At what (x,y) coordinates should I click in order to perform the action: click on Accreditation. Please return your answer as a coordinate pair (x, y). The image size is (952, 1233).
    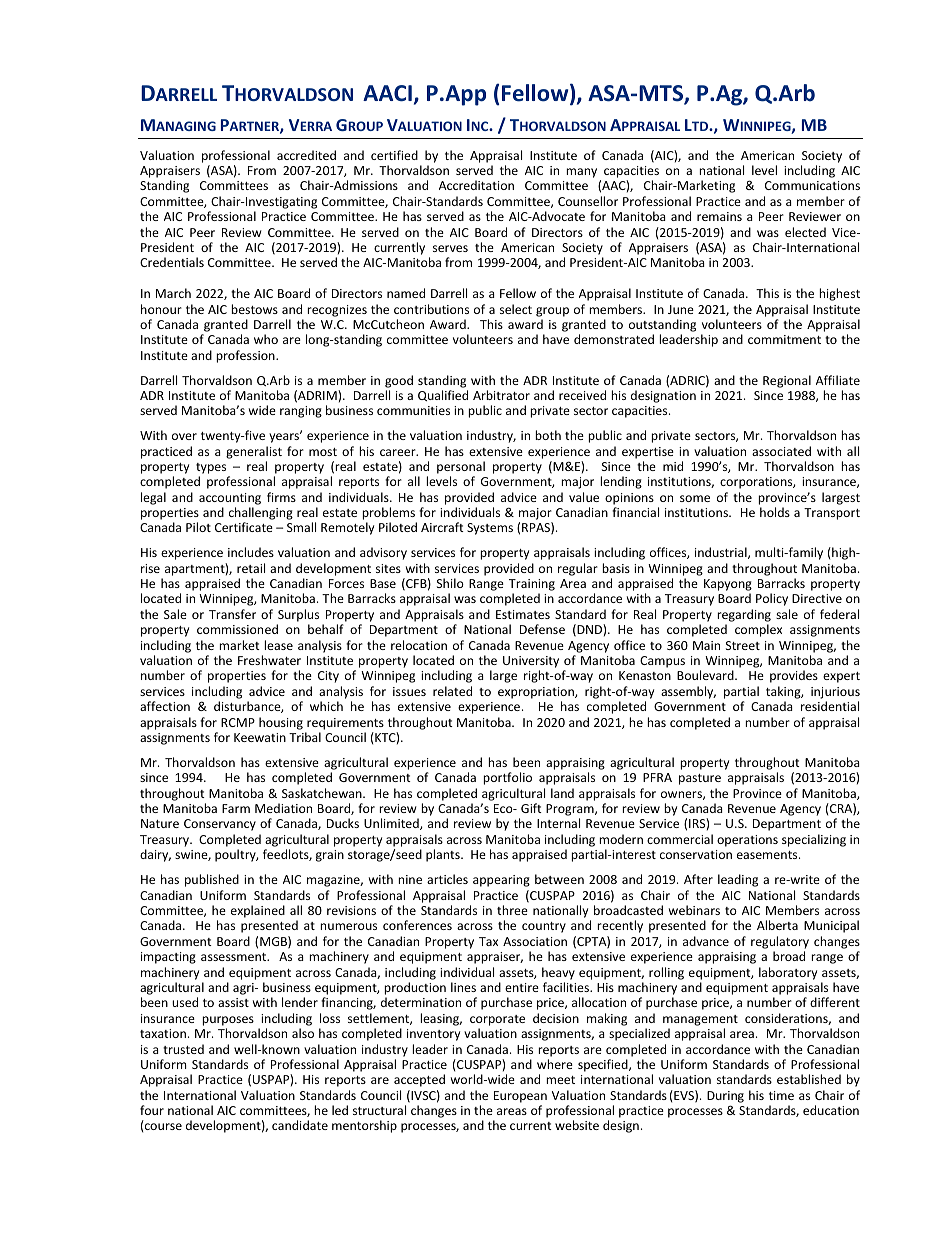
    Looking at the image, I should click on (476, 185).
